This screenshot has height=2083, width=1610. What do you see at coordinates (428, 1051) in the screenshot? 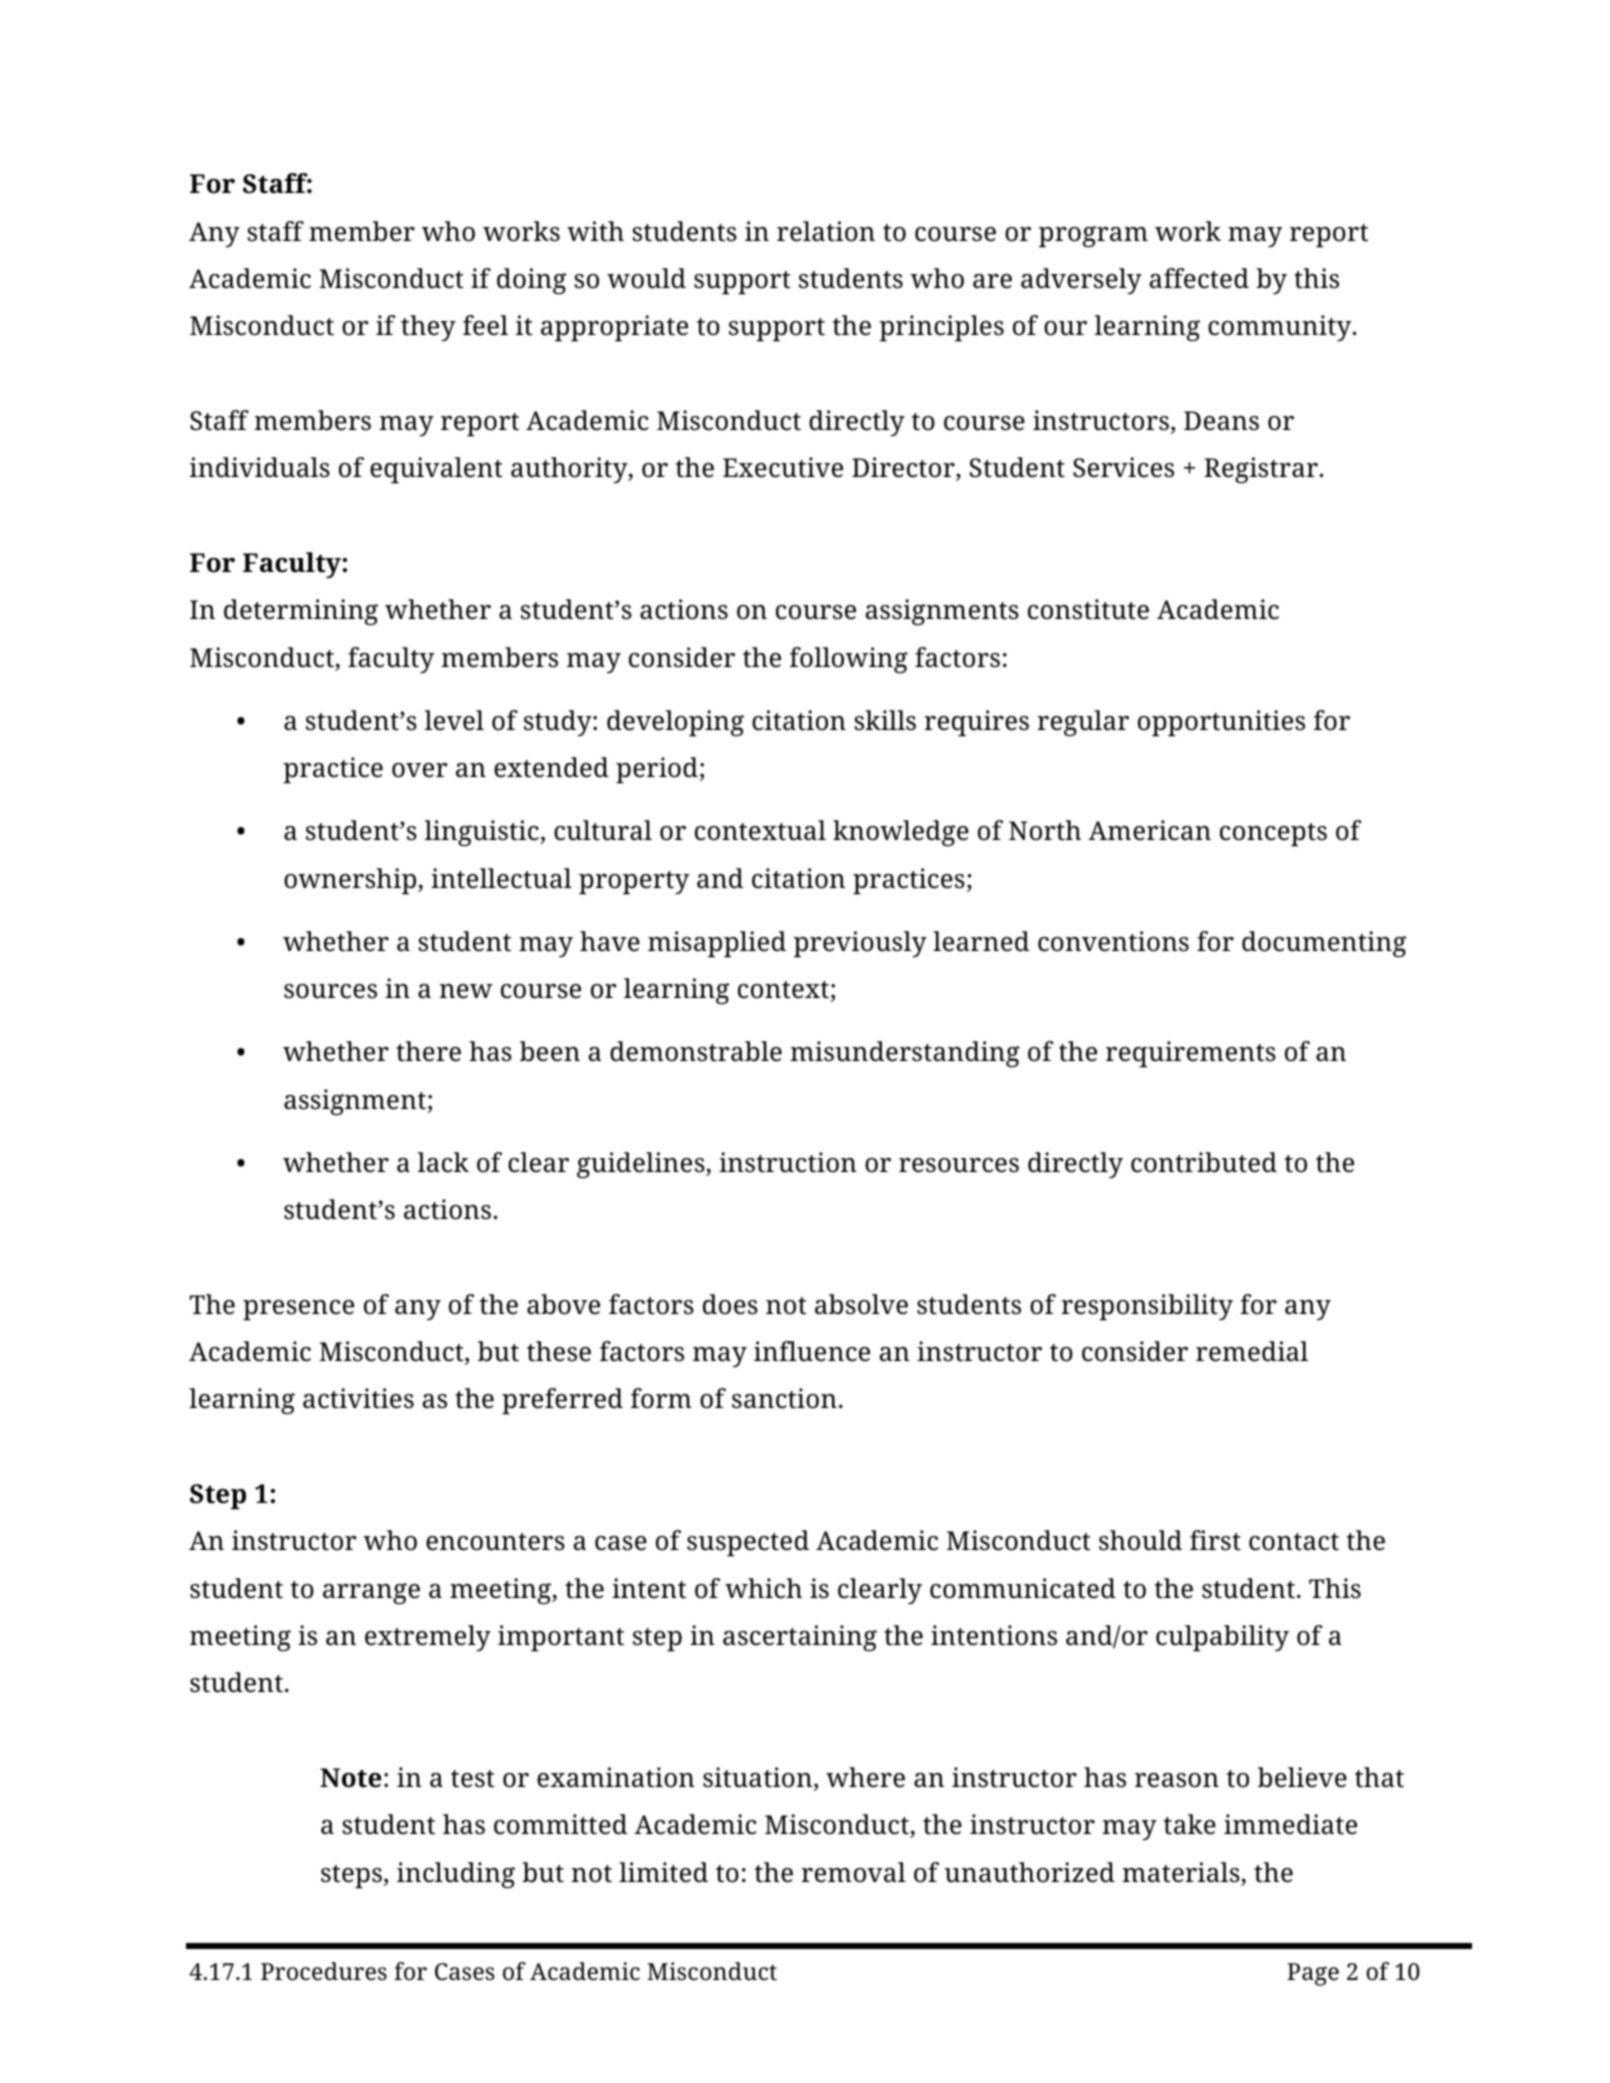
I see `there` at bounding box center [428, 1051].
